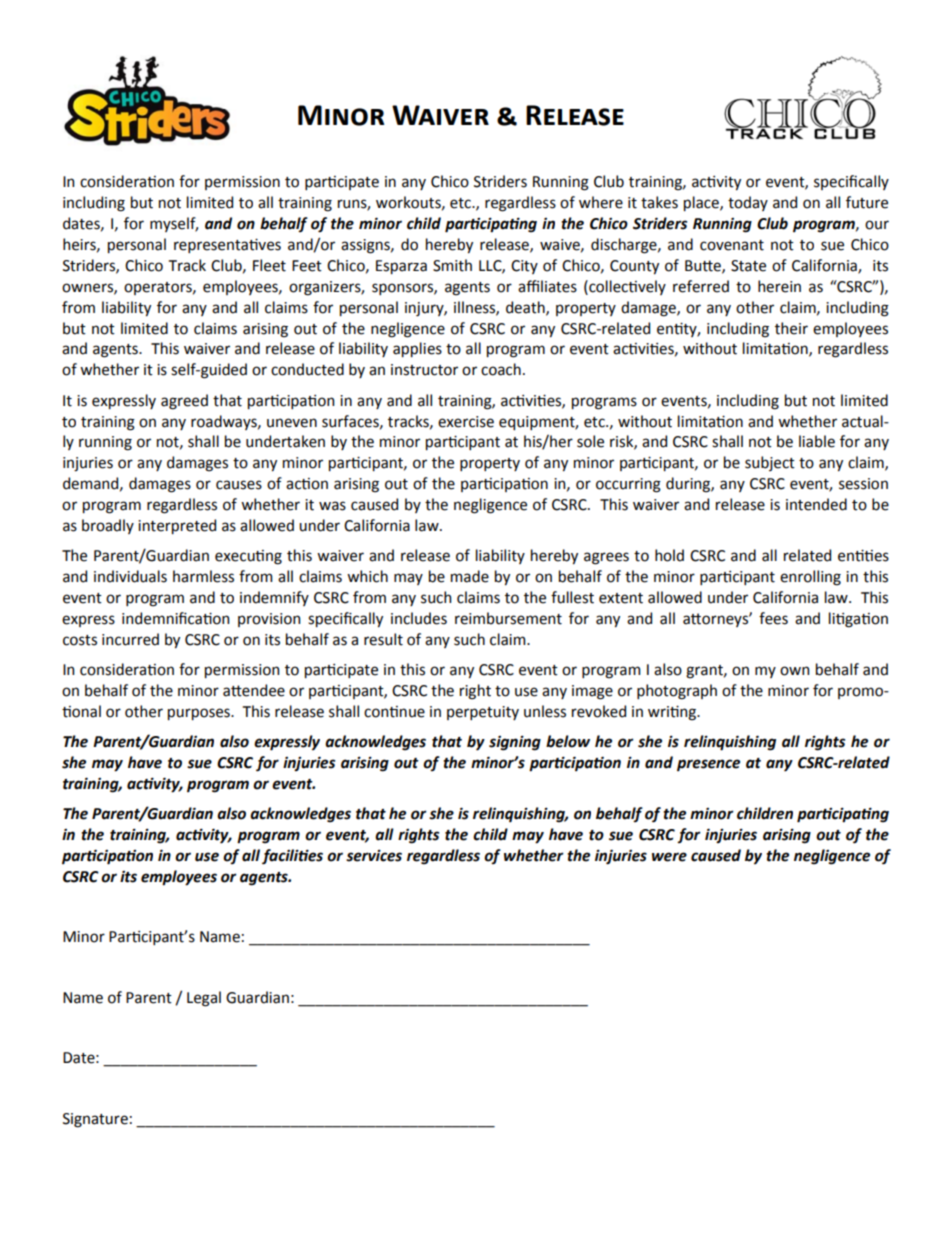 The image size is (952, 1233). Describe the element at coordinates (452, 265) in the page. I see `Smith` at that location.
